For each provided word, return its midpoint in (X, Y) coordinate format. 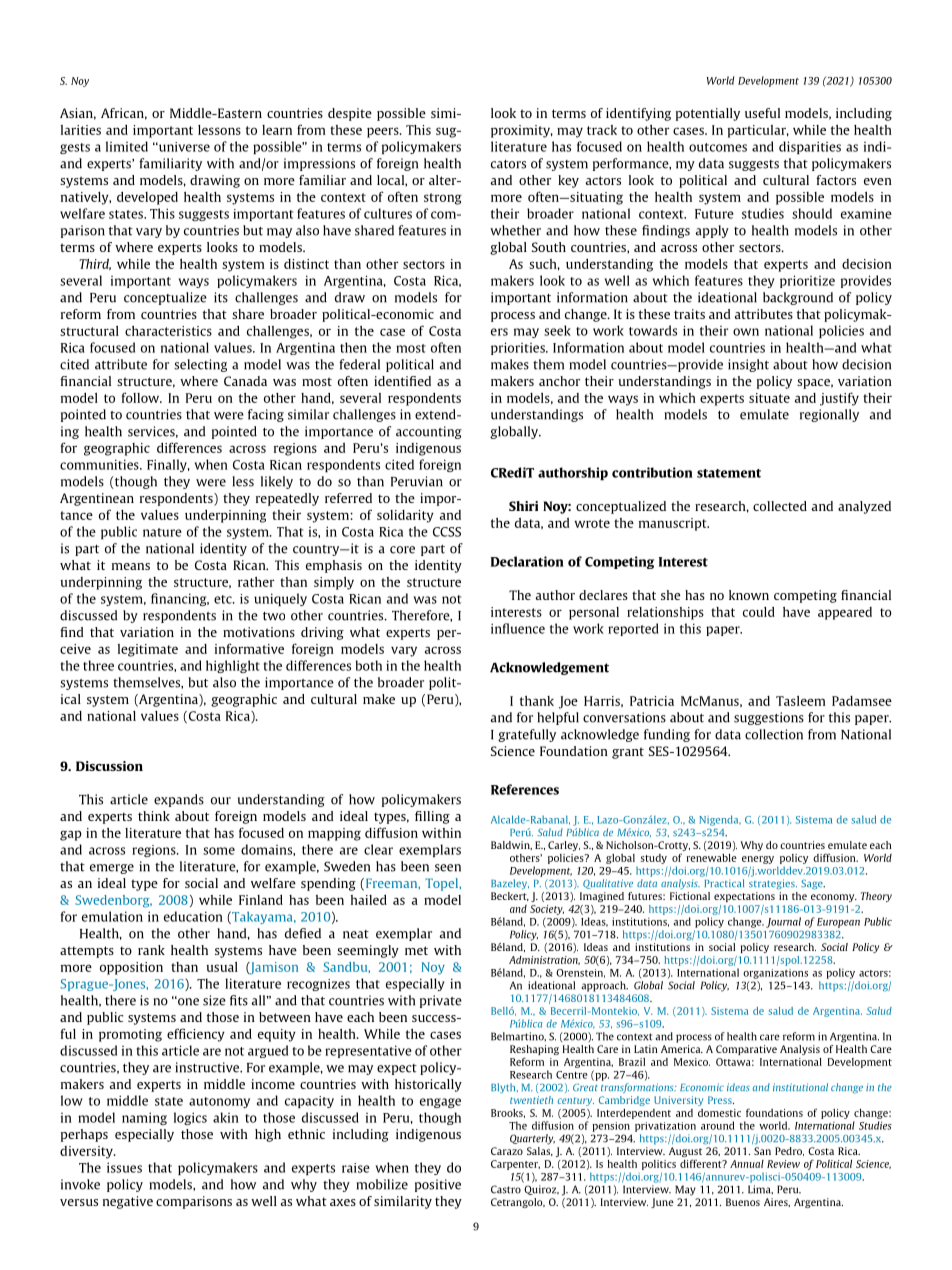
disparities (810, 147)
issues (124, 1167)
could (759, 612)
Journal (783, 922)
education (193, 916)
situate (769, 398)
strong (443, 199)
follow (141, 397)
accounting (429, 432)
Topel (442, 884)
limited (127, 146)
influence (518, 628)
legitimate (148, 650)
